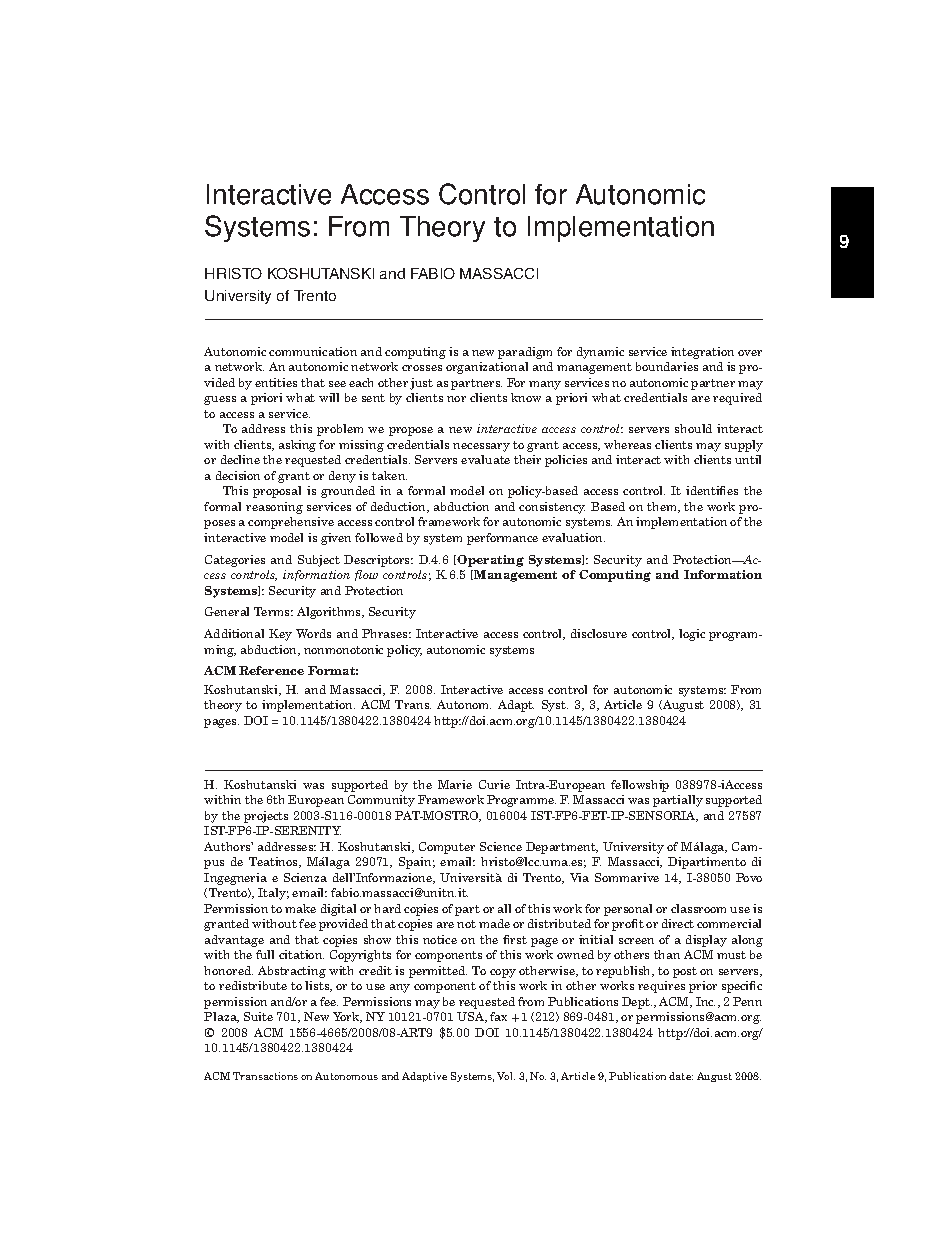 The width and height of the image is (952, 1233). Describe the element at coordinates (494, 923) in the image. I see `made` at that location.
